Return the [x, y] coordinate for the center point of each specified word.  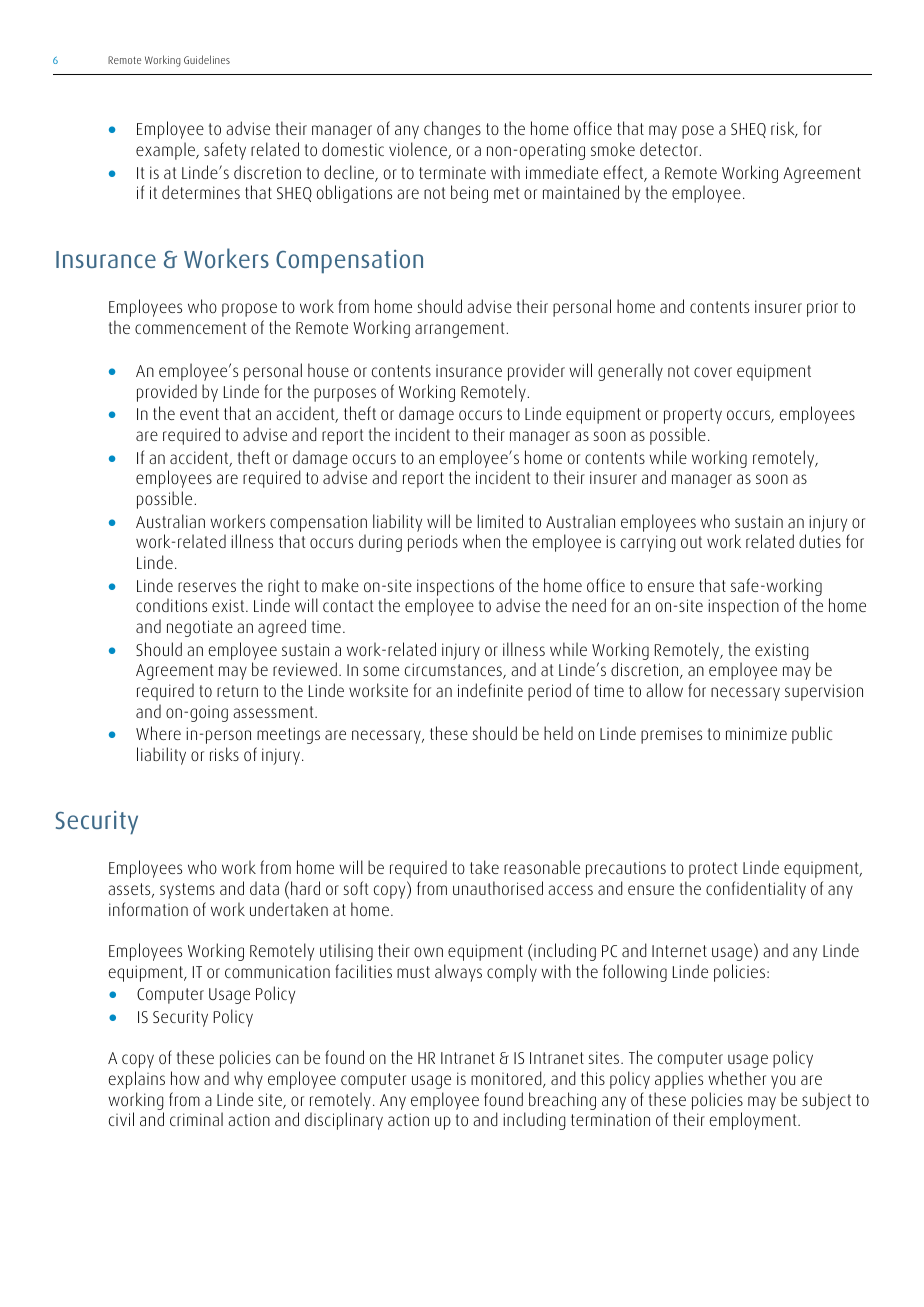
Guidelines [207, 59]
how [185, 1078]
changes [452, 130]
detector [670, 149]
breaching [562, 1102]
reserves [207, 587]
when [481, 541]
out [691, 542]
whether [737, 1078]
